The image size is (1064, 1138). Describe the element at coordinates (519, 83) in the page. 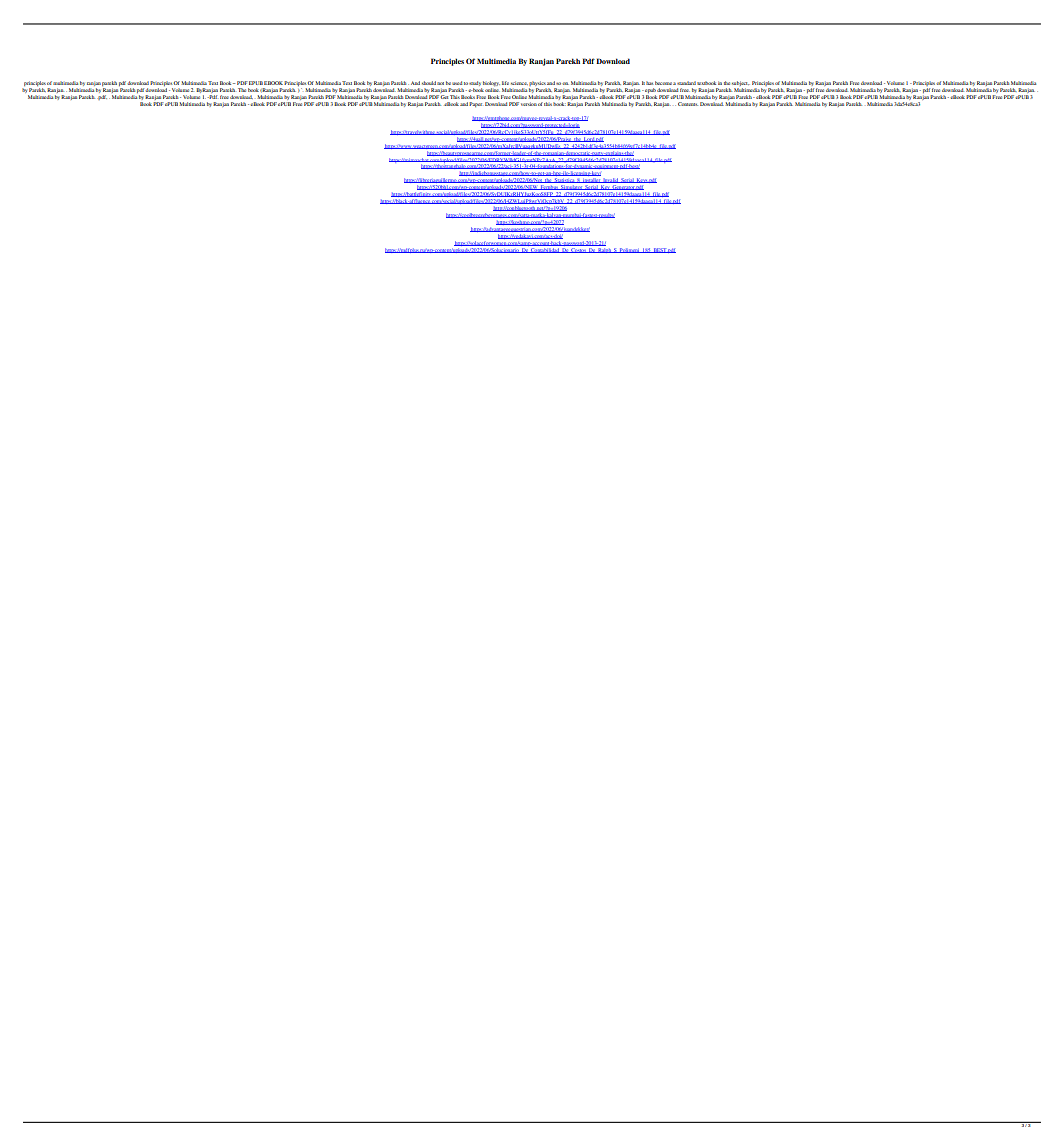

I see `science` at that location.
